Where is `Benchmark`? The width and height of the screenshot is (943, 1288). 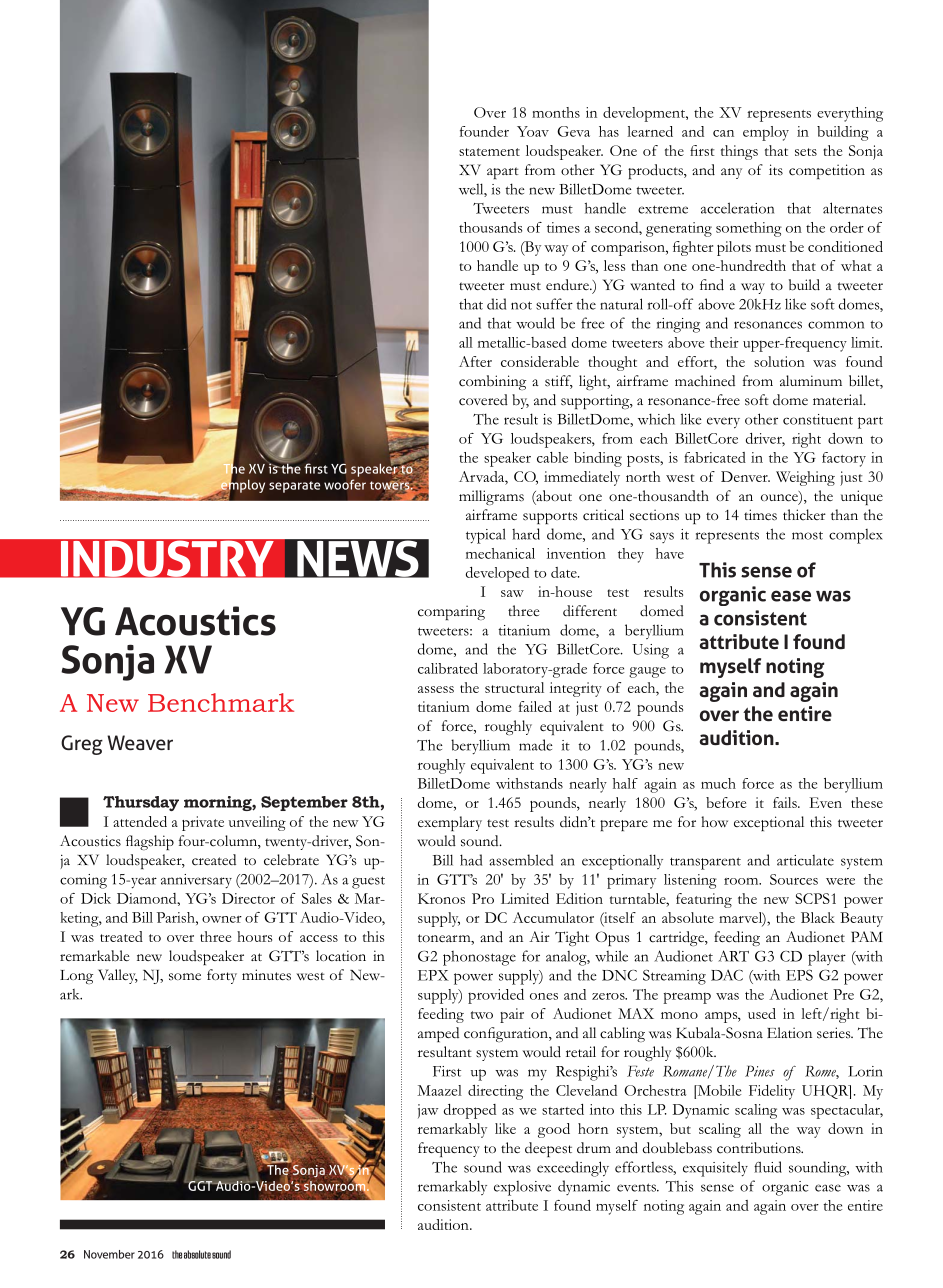
Benchmark is located at coordinates (221, 702).
